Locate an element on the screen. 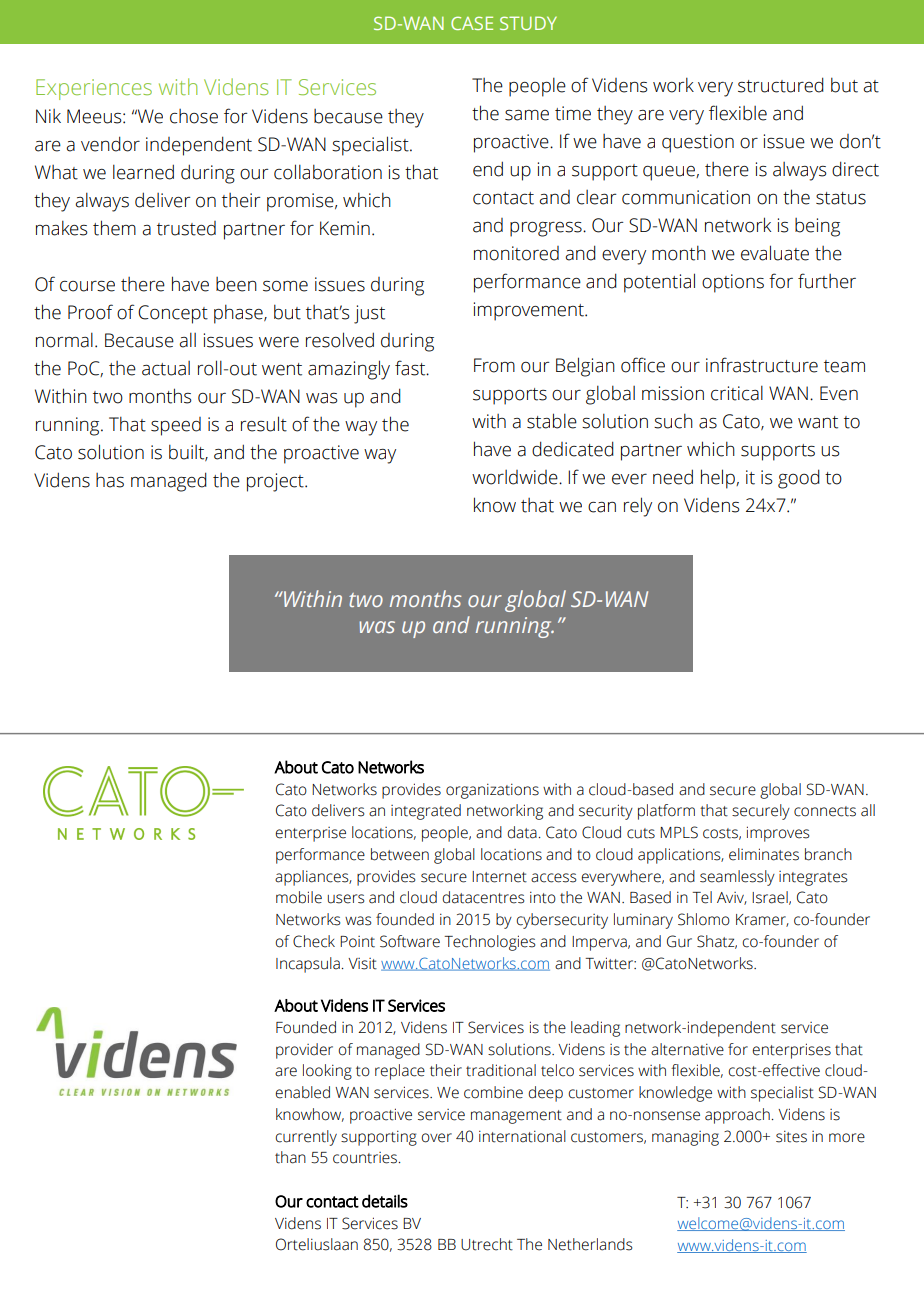 The height and width of the screenshot is (1308, 924). speed is located at coordinates (176, 426).
